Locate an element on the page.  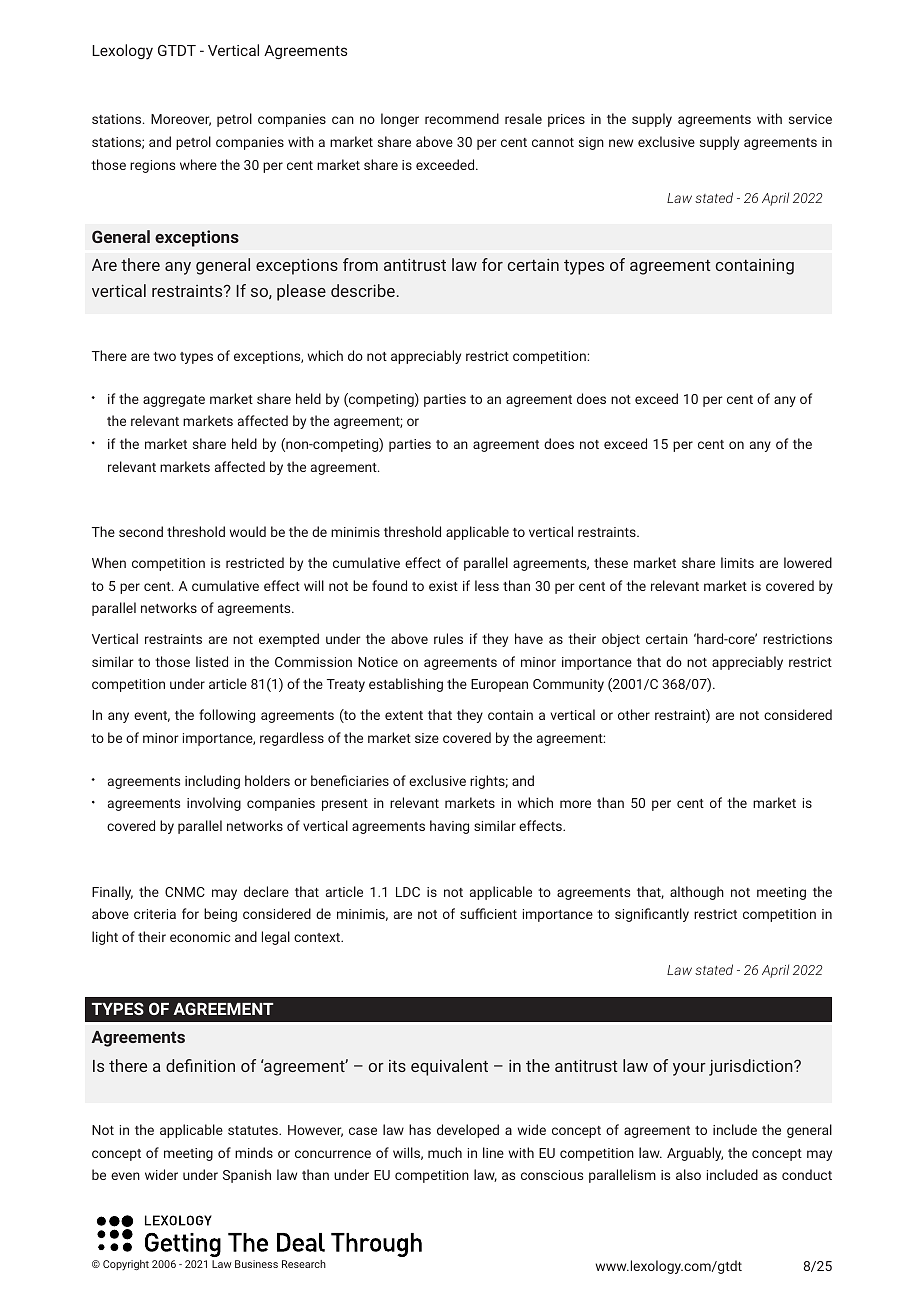
European is located at coordinates (499, 685).
